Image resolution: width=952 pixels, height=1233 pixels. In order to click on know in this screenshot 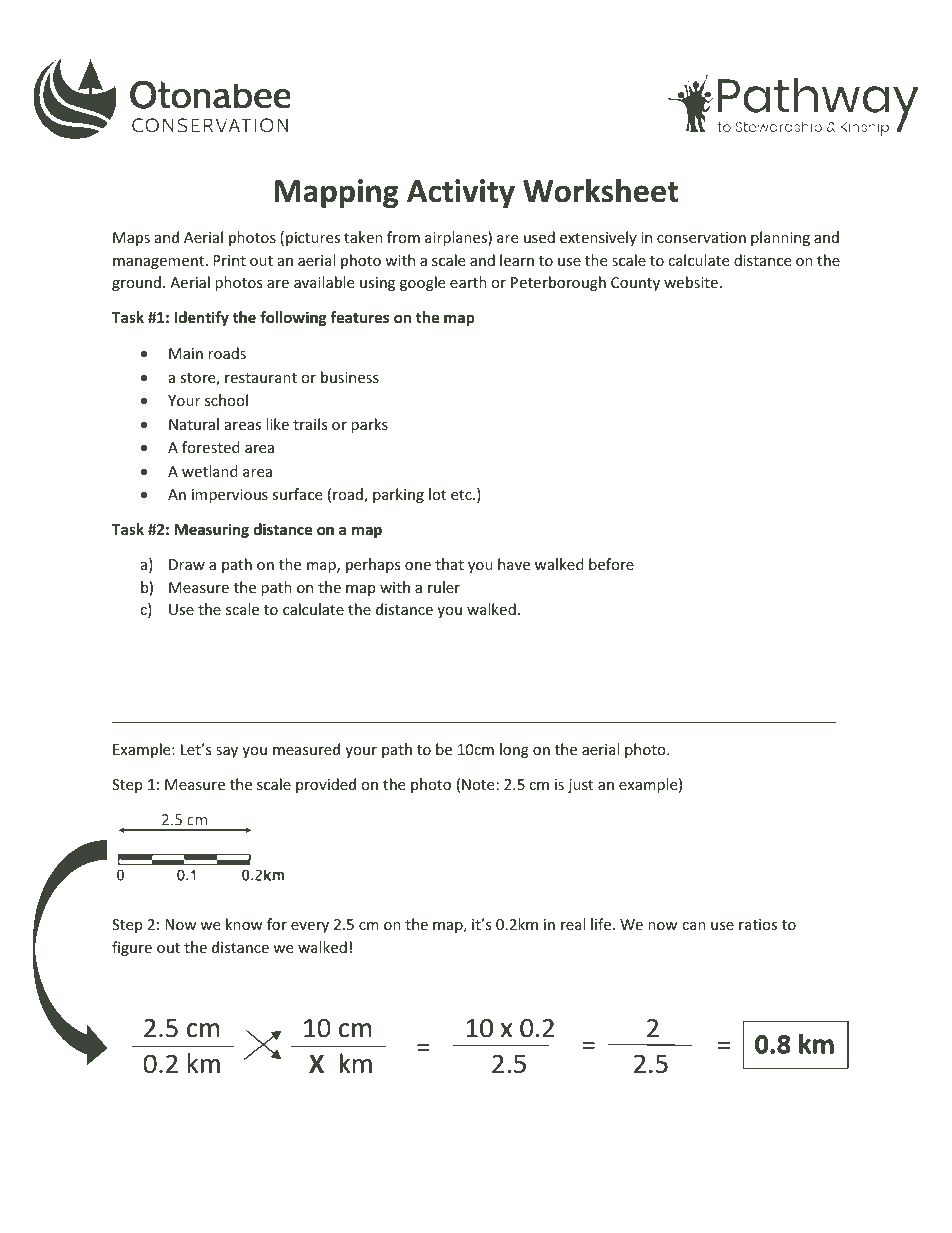, I will do `click(244, 924)`.
